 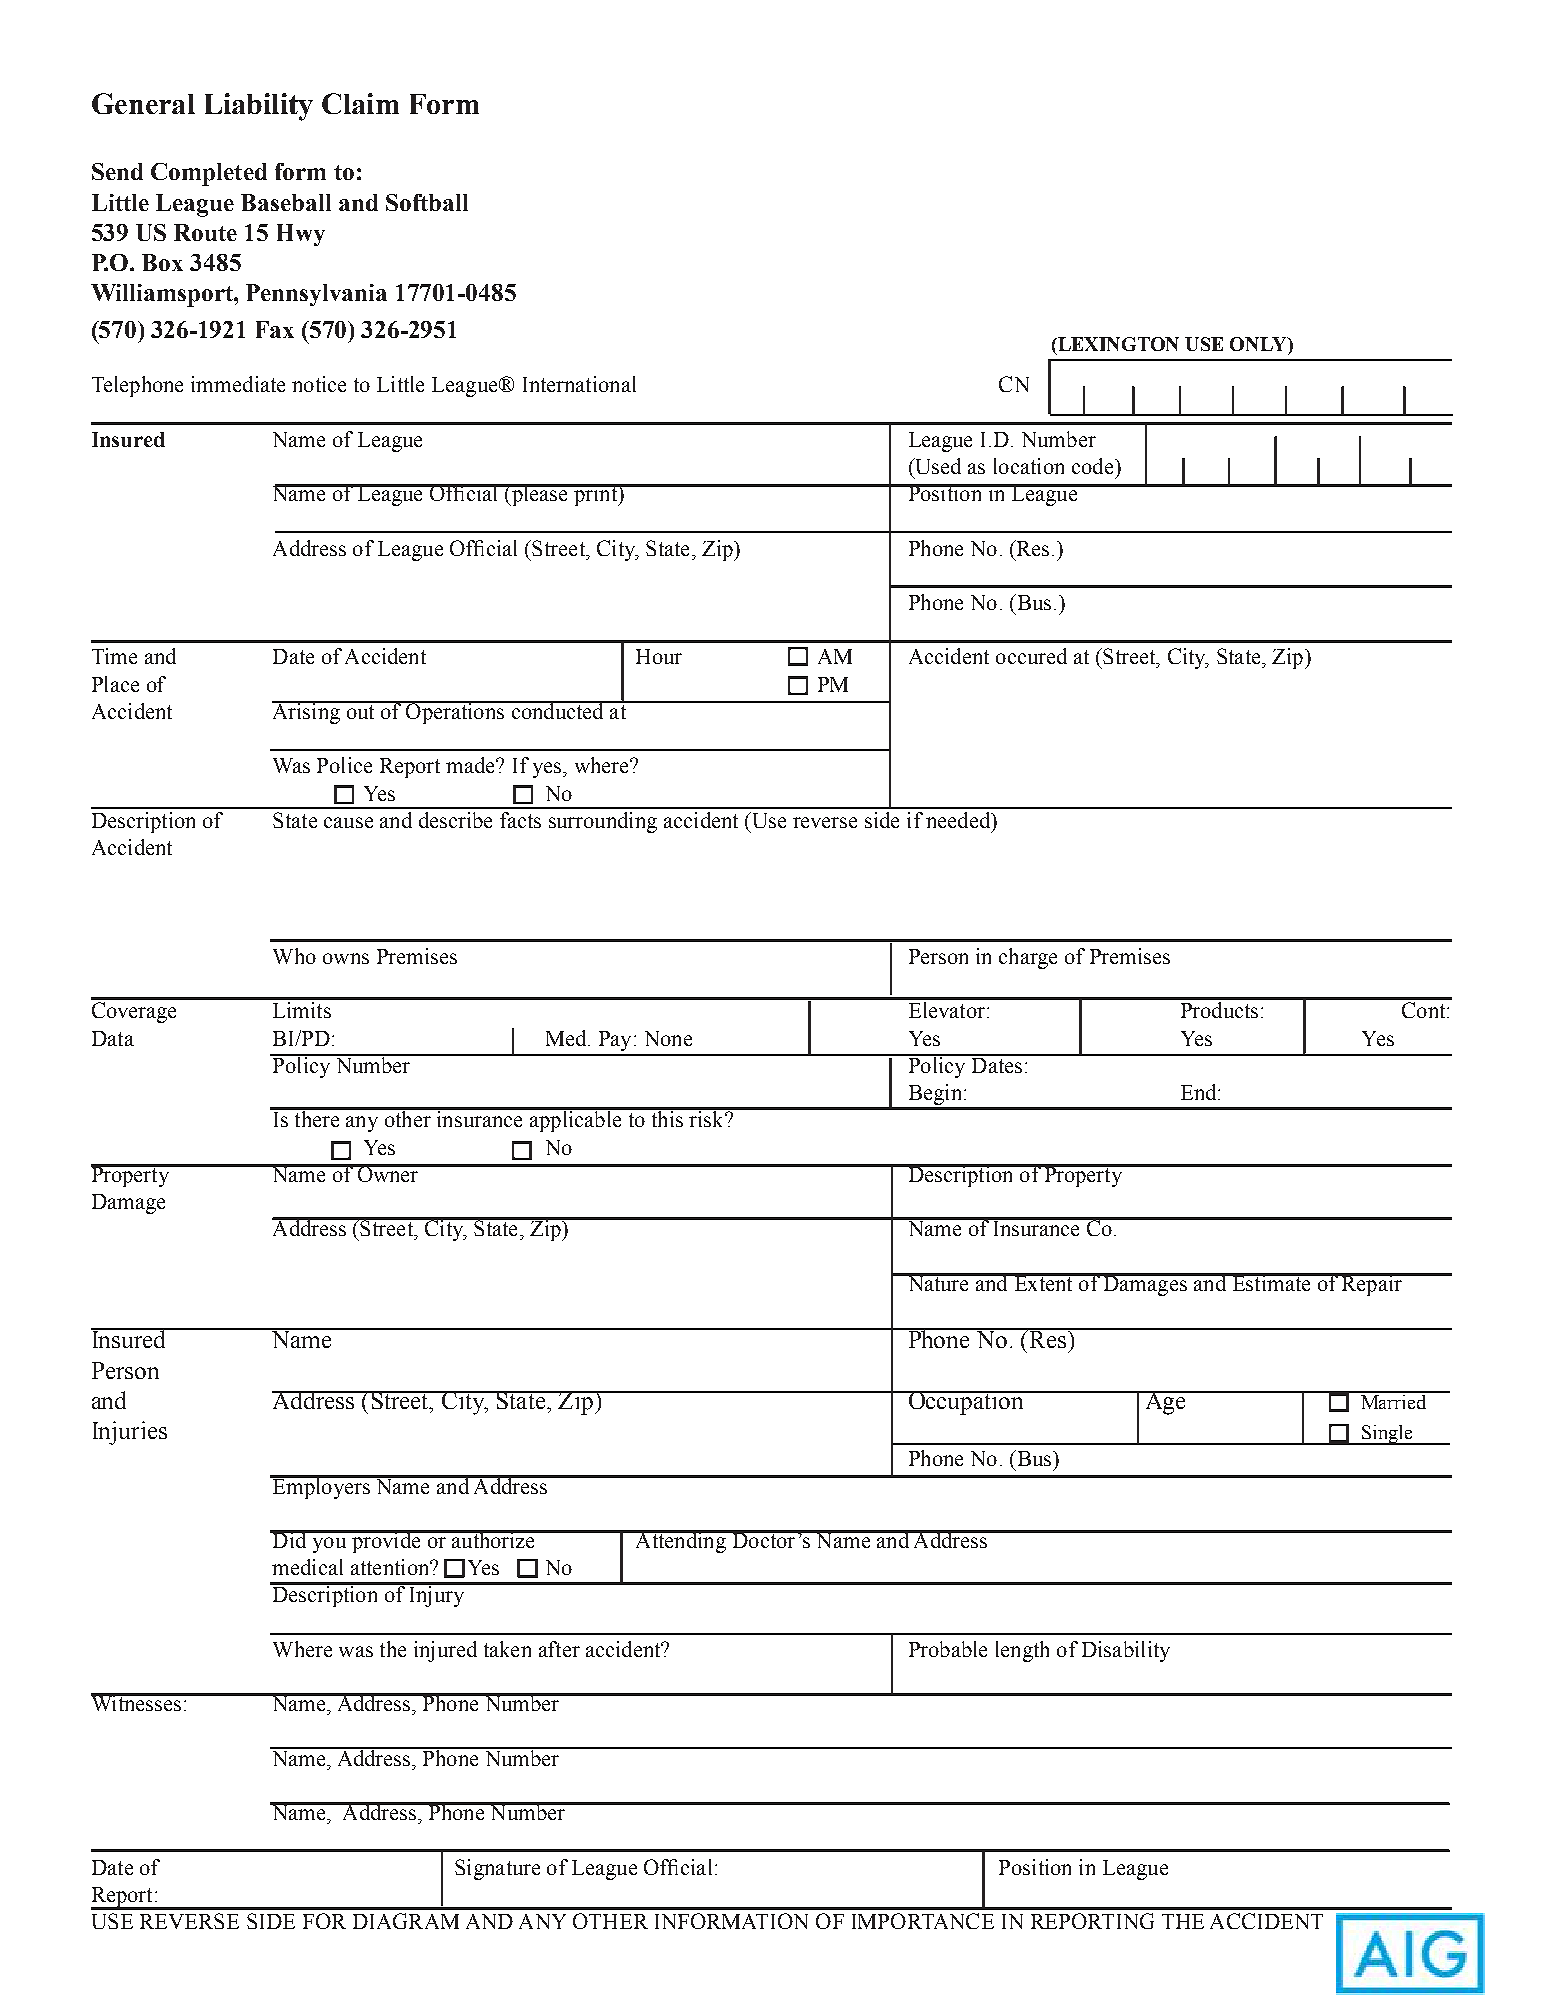 What do you see at coordinates (680, 1541) in the image?
I see `Attending` at bounding box center [680, 1541].
